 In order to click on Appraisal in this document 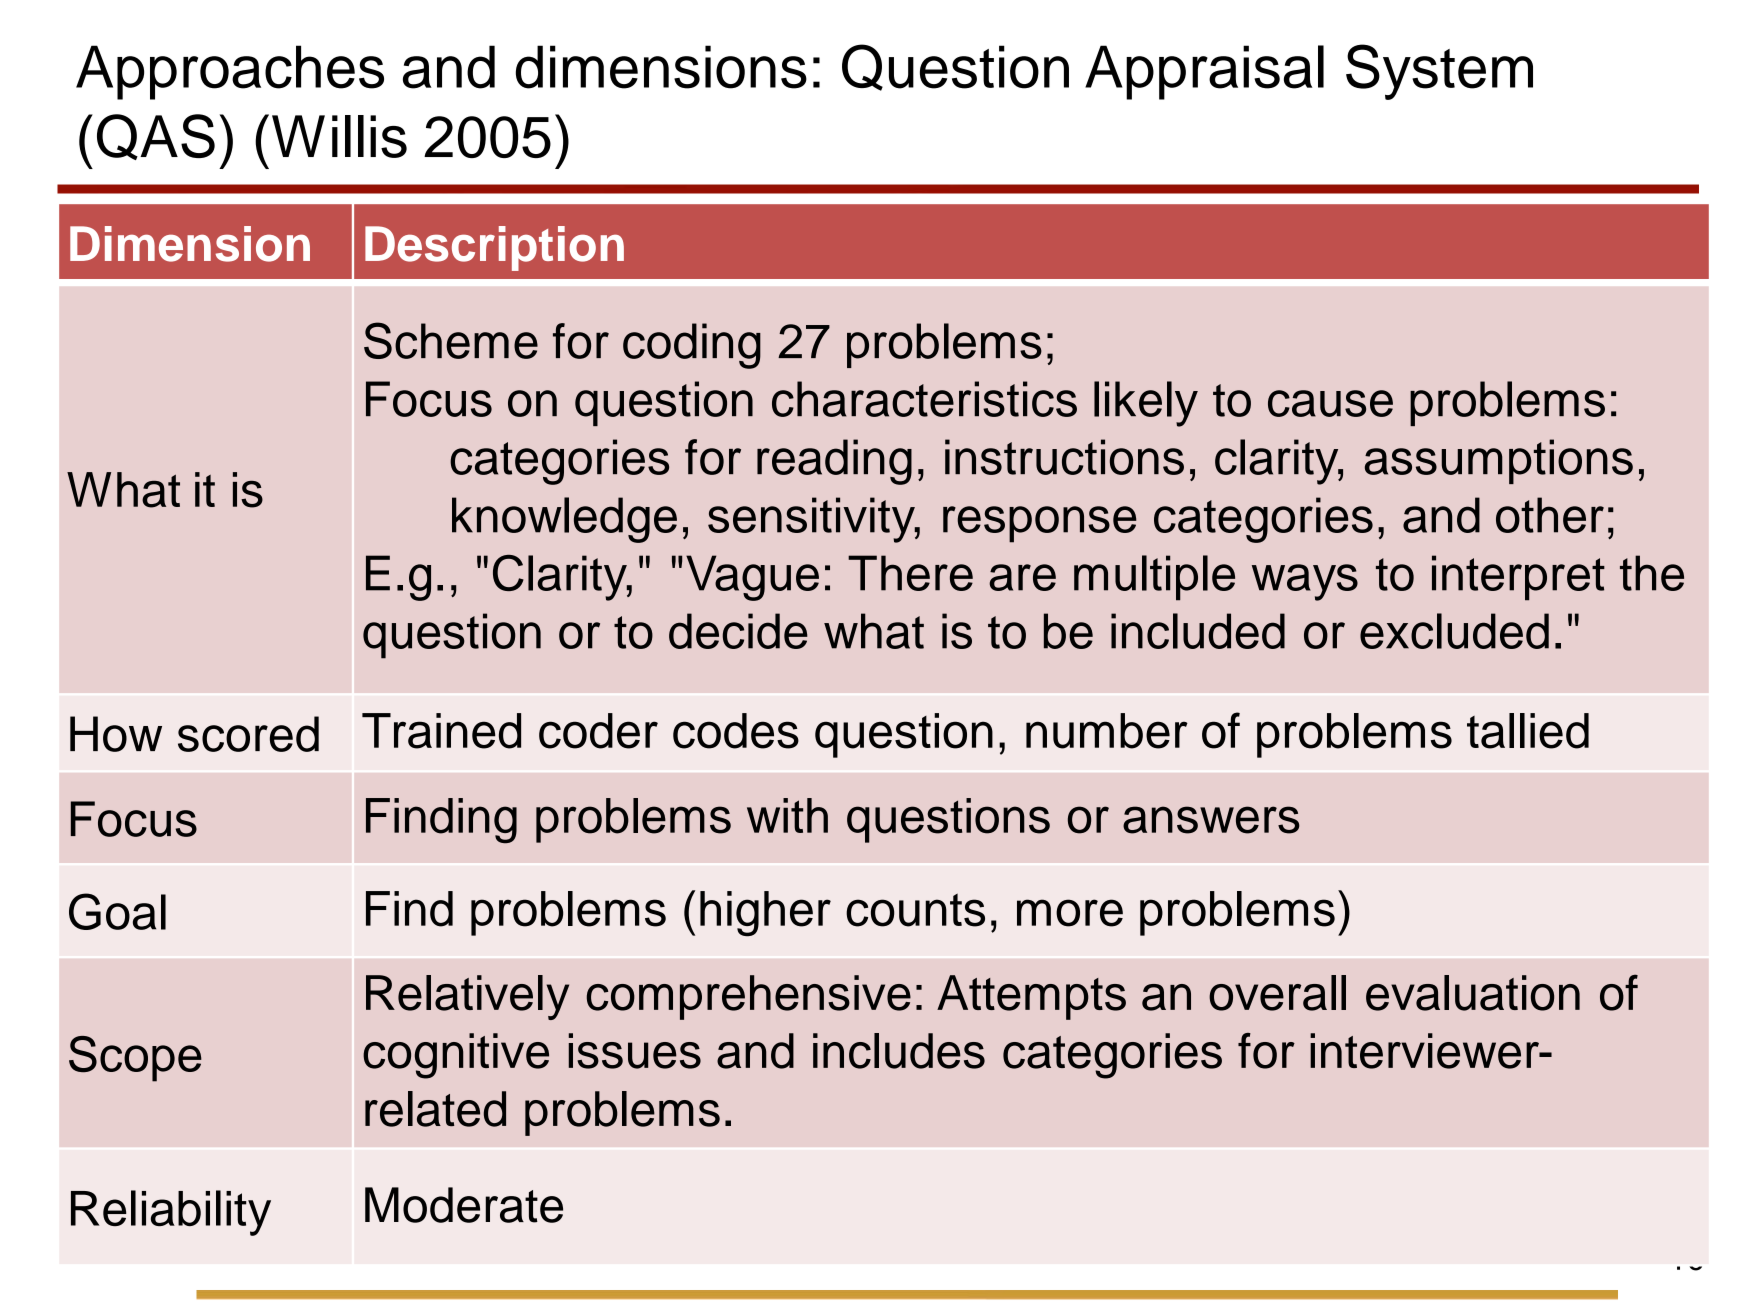, I will do `click(1204, 72)`.
